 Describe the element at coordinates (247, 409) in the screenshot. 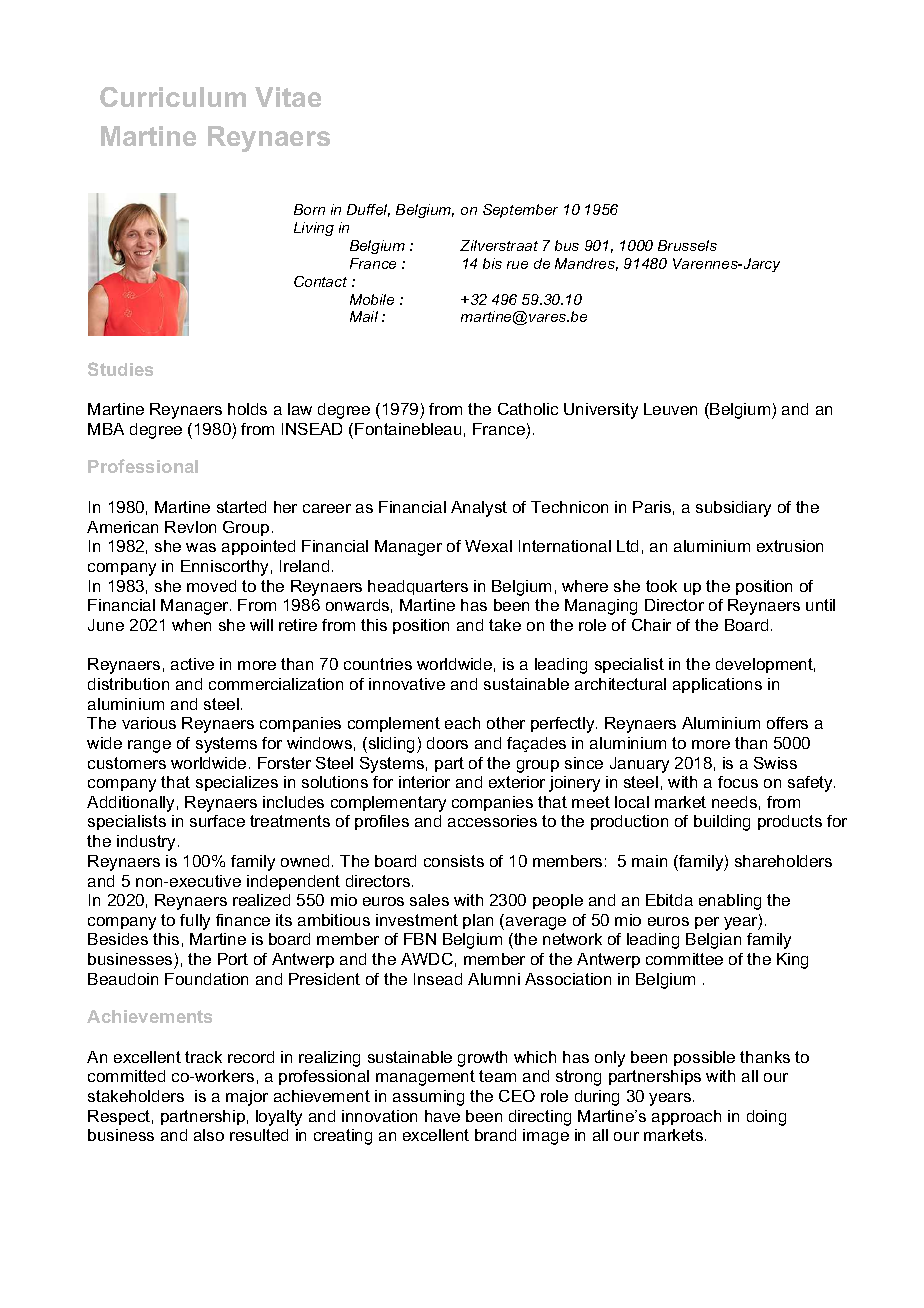

I see `holds` at that location.
